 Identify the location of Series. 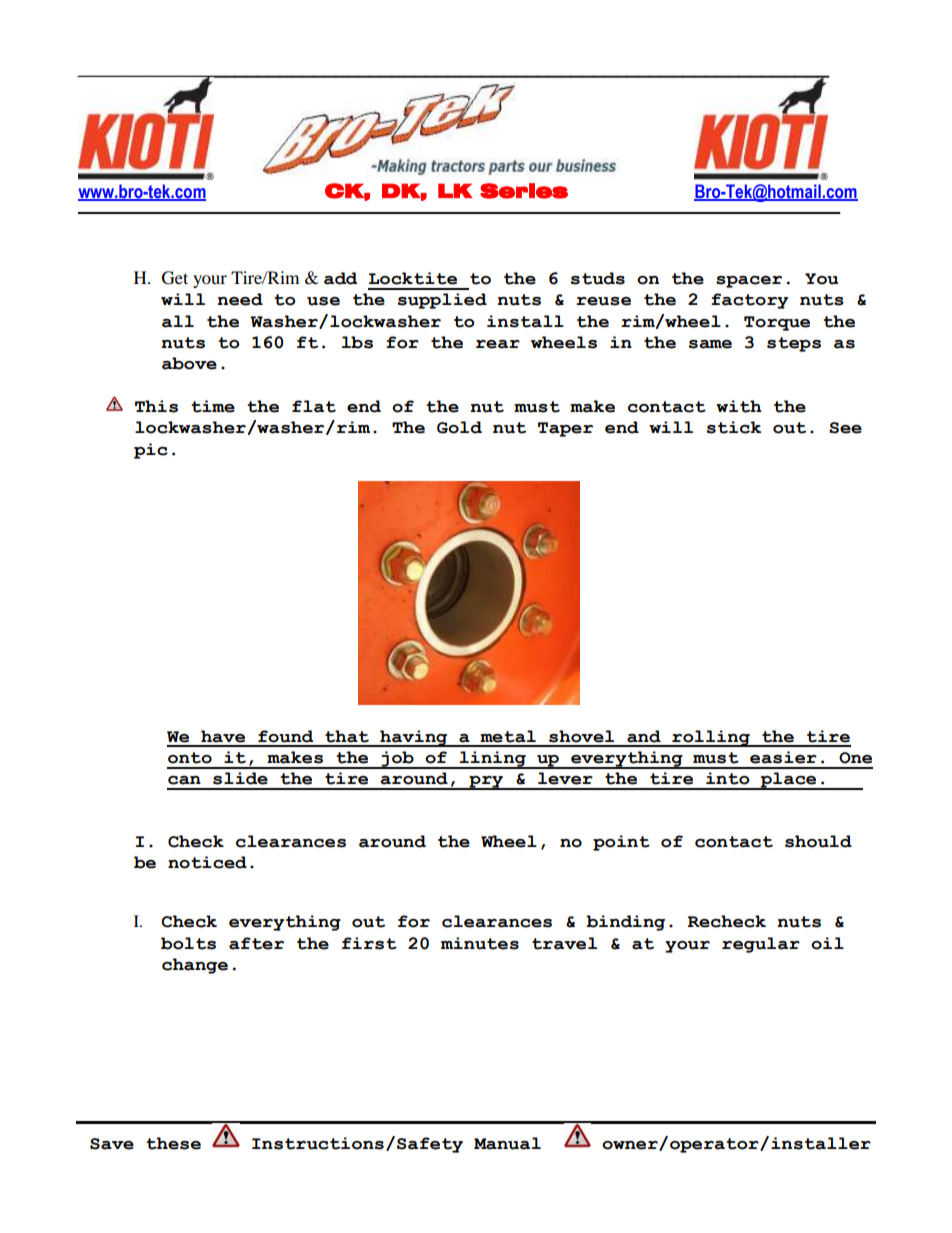
(524, 191).
